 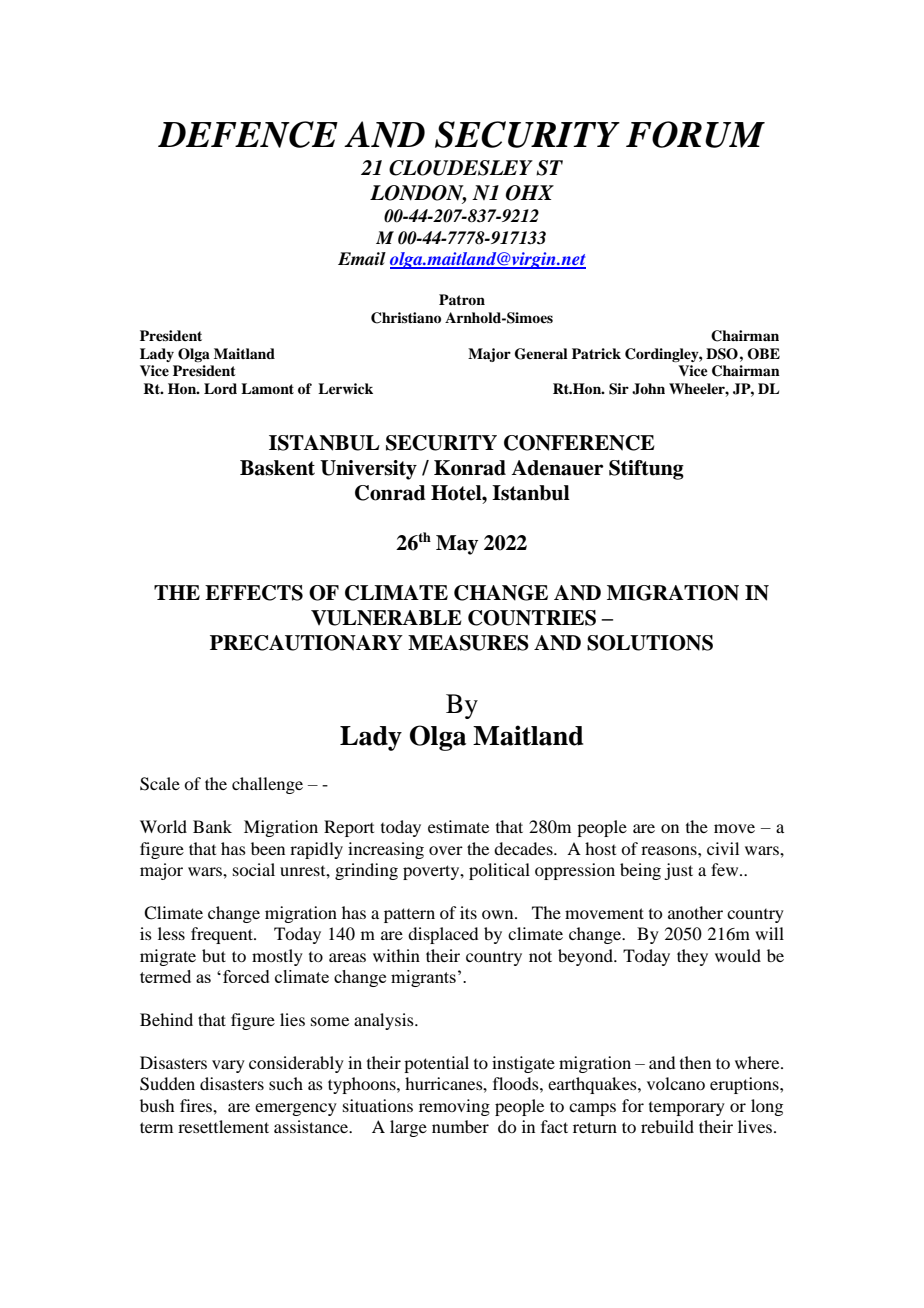 What do you see at coordinates (223, 1126) in the screenshot?
I see `resettlement` at bounding box center [223, 1126].
